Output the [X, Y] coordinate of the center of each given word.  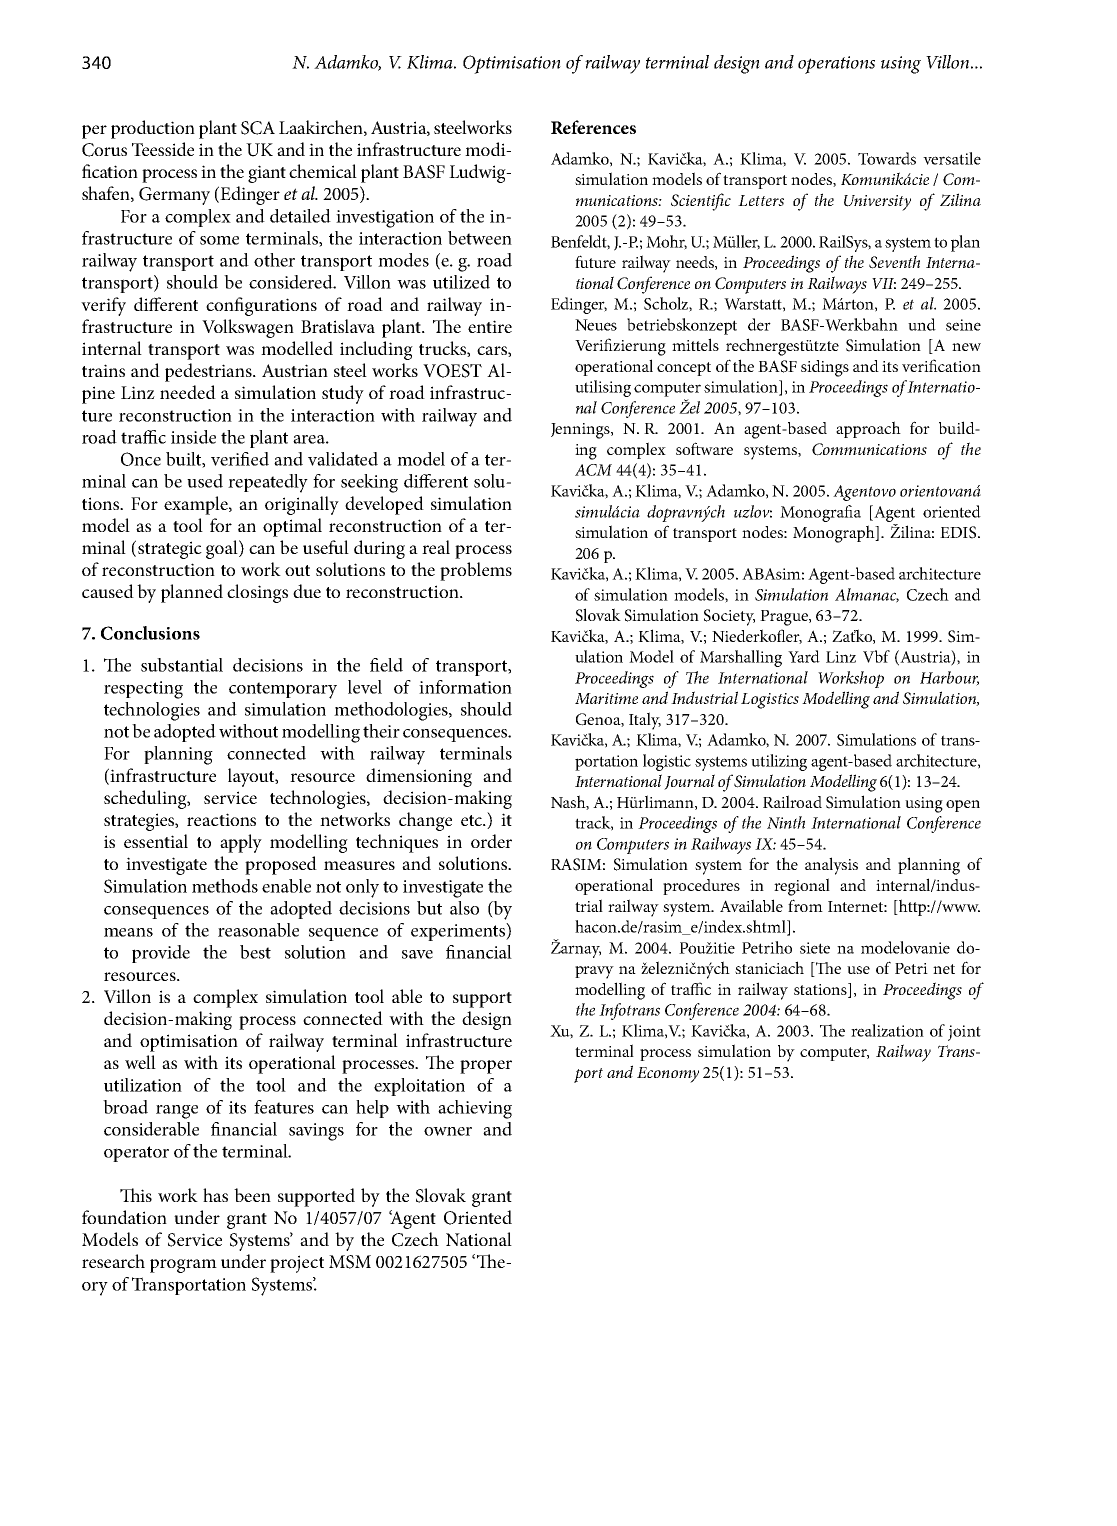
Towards [887, 158]
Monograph [835, 534]
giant [267, 174]
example [197, 505]
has [215, 1195]
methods [225, 886]
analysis [831, 866]
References [593, 127]
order [491, 841]
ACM [593, 470]
